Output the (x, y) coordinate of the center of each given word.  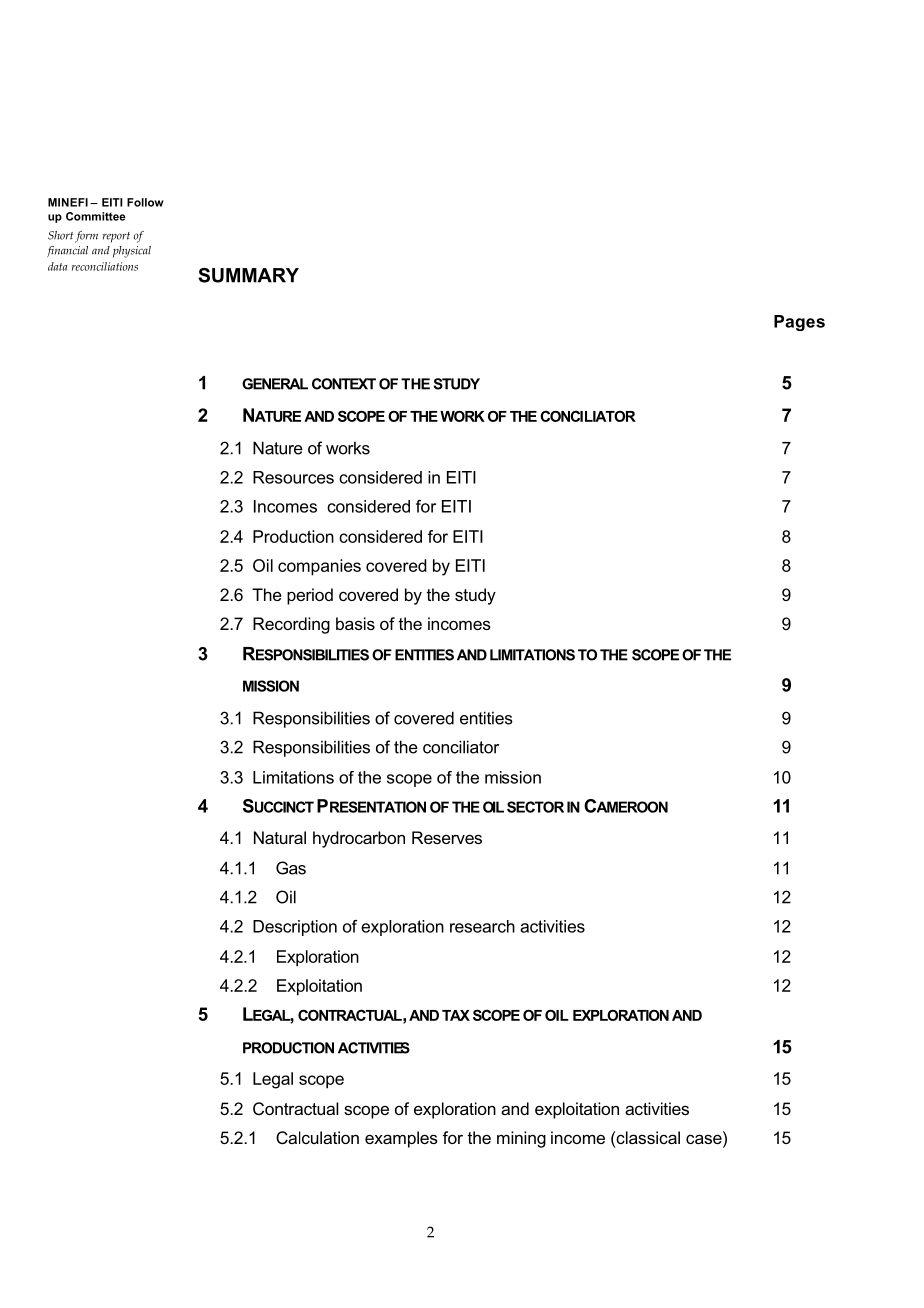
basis (355, 623)
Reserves (447, 837)
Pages (799, 323)
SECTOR (535, 807)
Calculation (317, 1137)
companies (319, 567)
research (482, 926)
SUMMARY (248, 275)
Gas (291, 868)
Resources (293, 477)
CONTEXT (344, 384)
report (116, 237)
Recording (291, 625)
